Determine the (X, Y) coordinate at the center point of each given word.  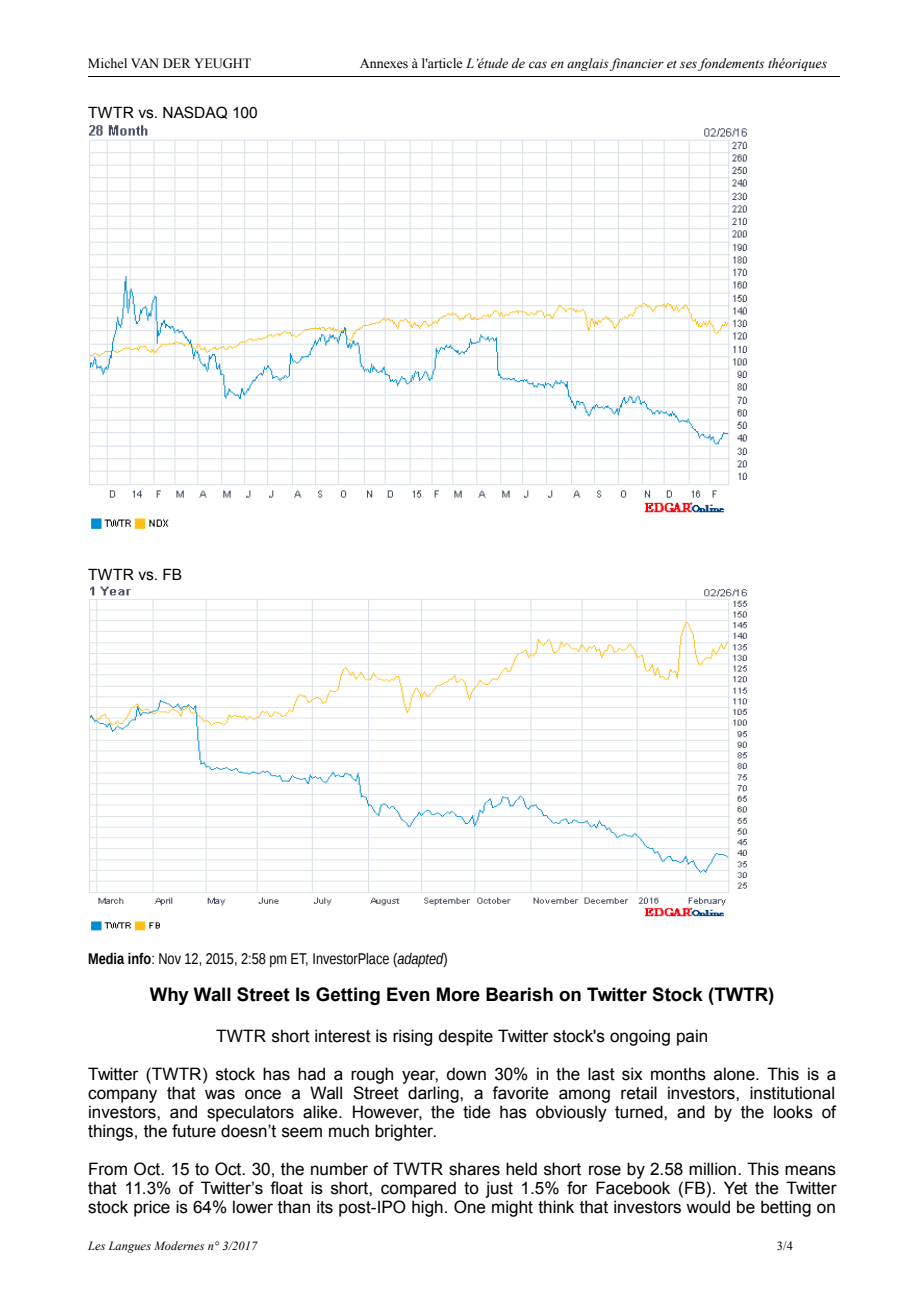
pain (692, 1037)
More (458, 994)
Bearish (519, 994)
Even (408, 994)
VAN (145, 63)
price (152, 1208)
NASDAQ (195, 112)
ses (688, 64)
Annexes (384, 63)
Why (169, 996)
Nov (170, 959)
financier (637, 64)
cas (538, 64)
